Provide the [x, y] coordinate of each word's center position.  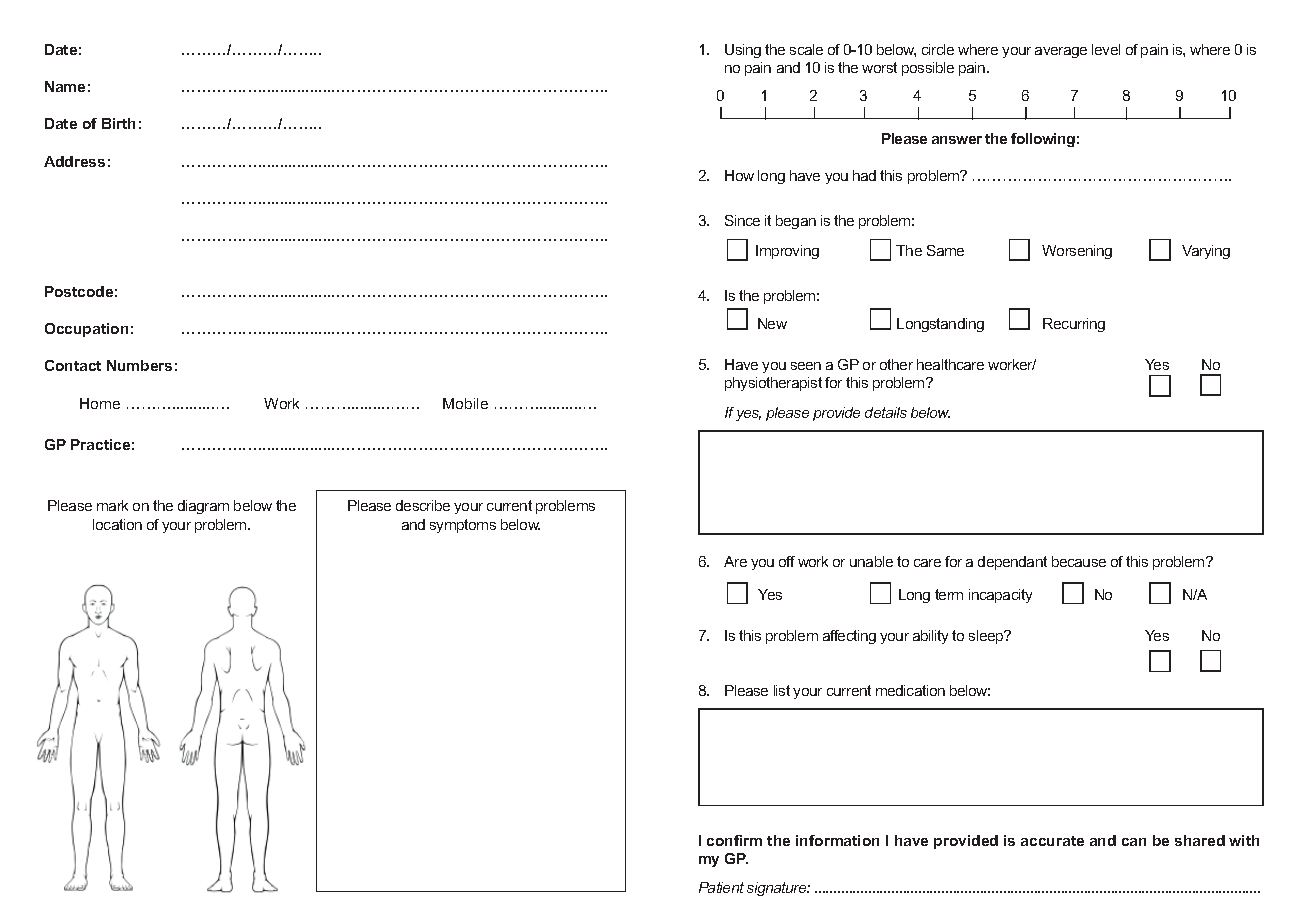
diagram [203, 507]
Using [743, 51]
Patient [721, 887]
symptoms [463, 526]
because [1079, 561]
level [1106, 49]
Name [65, 86]
